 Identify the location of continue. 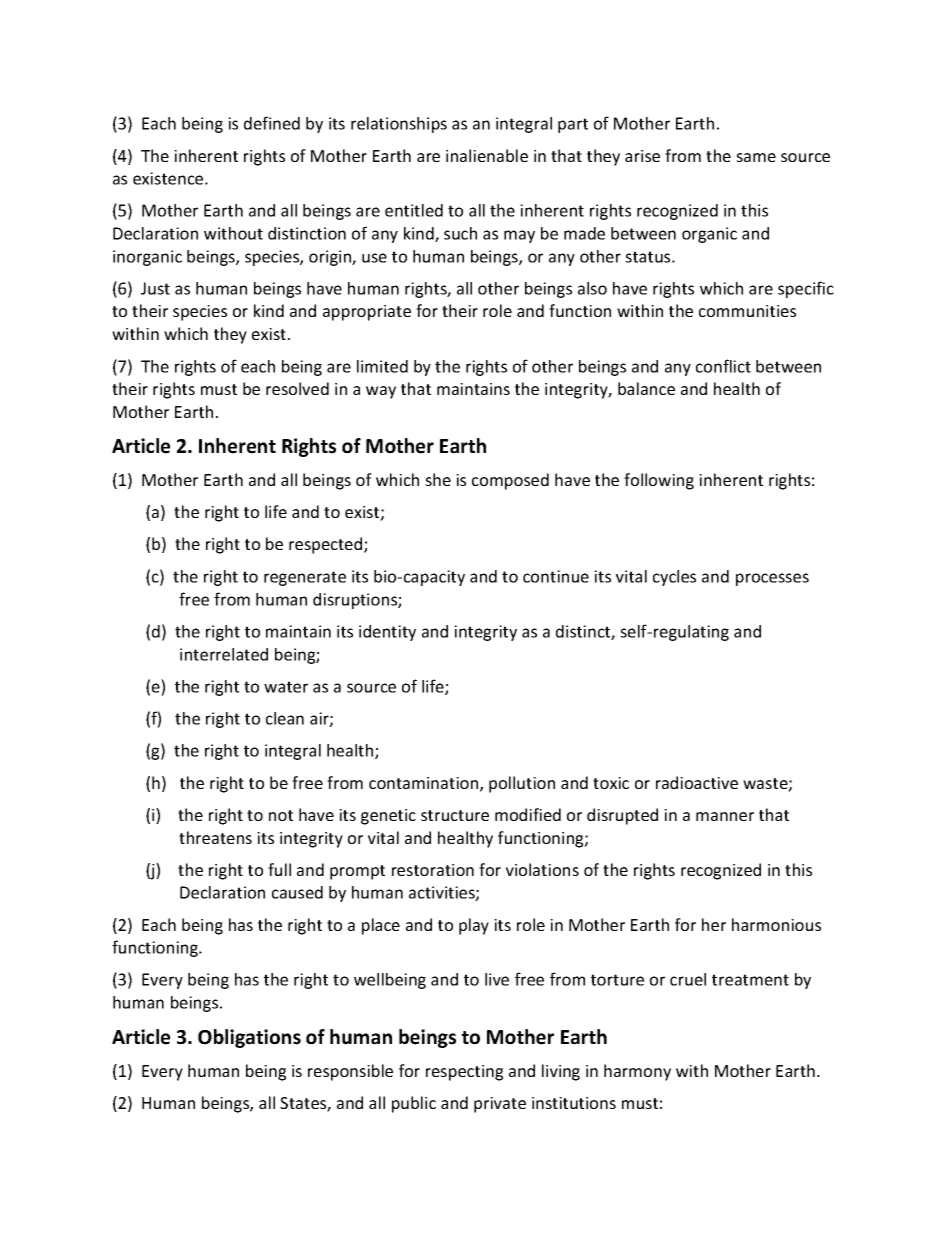
(556, 576).
